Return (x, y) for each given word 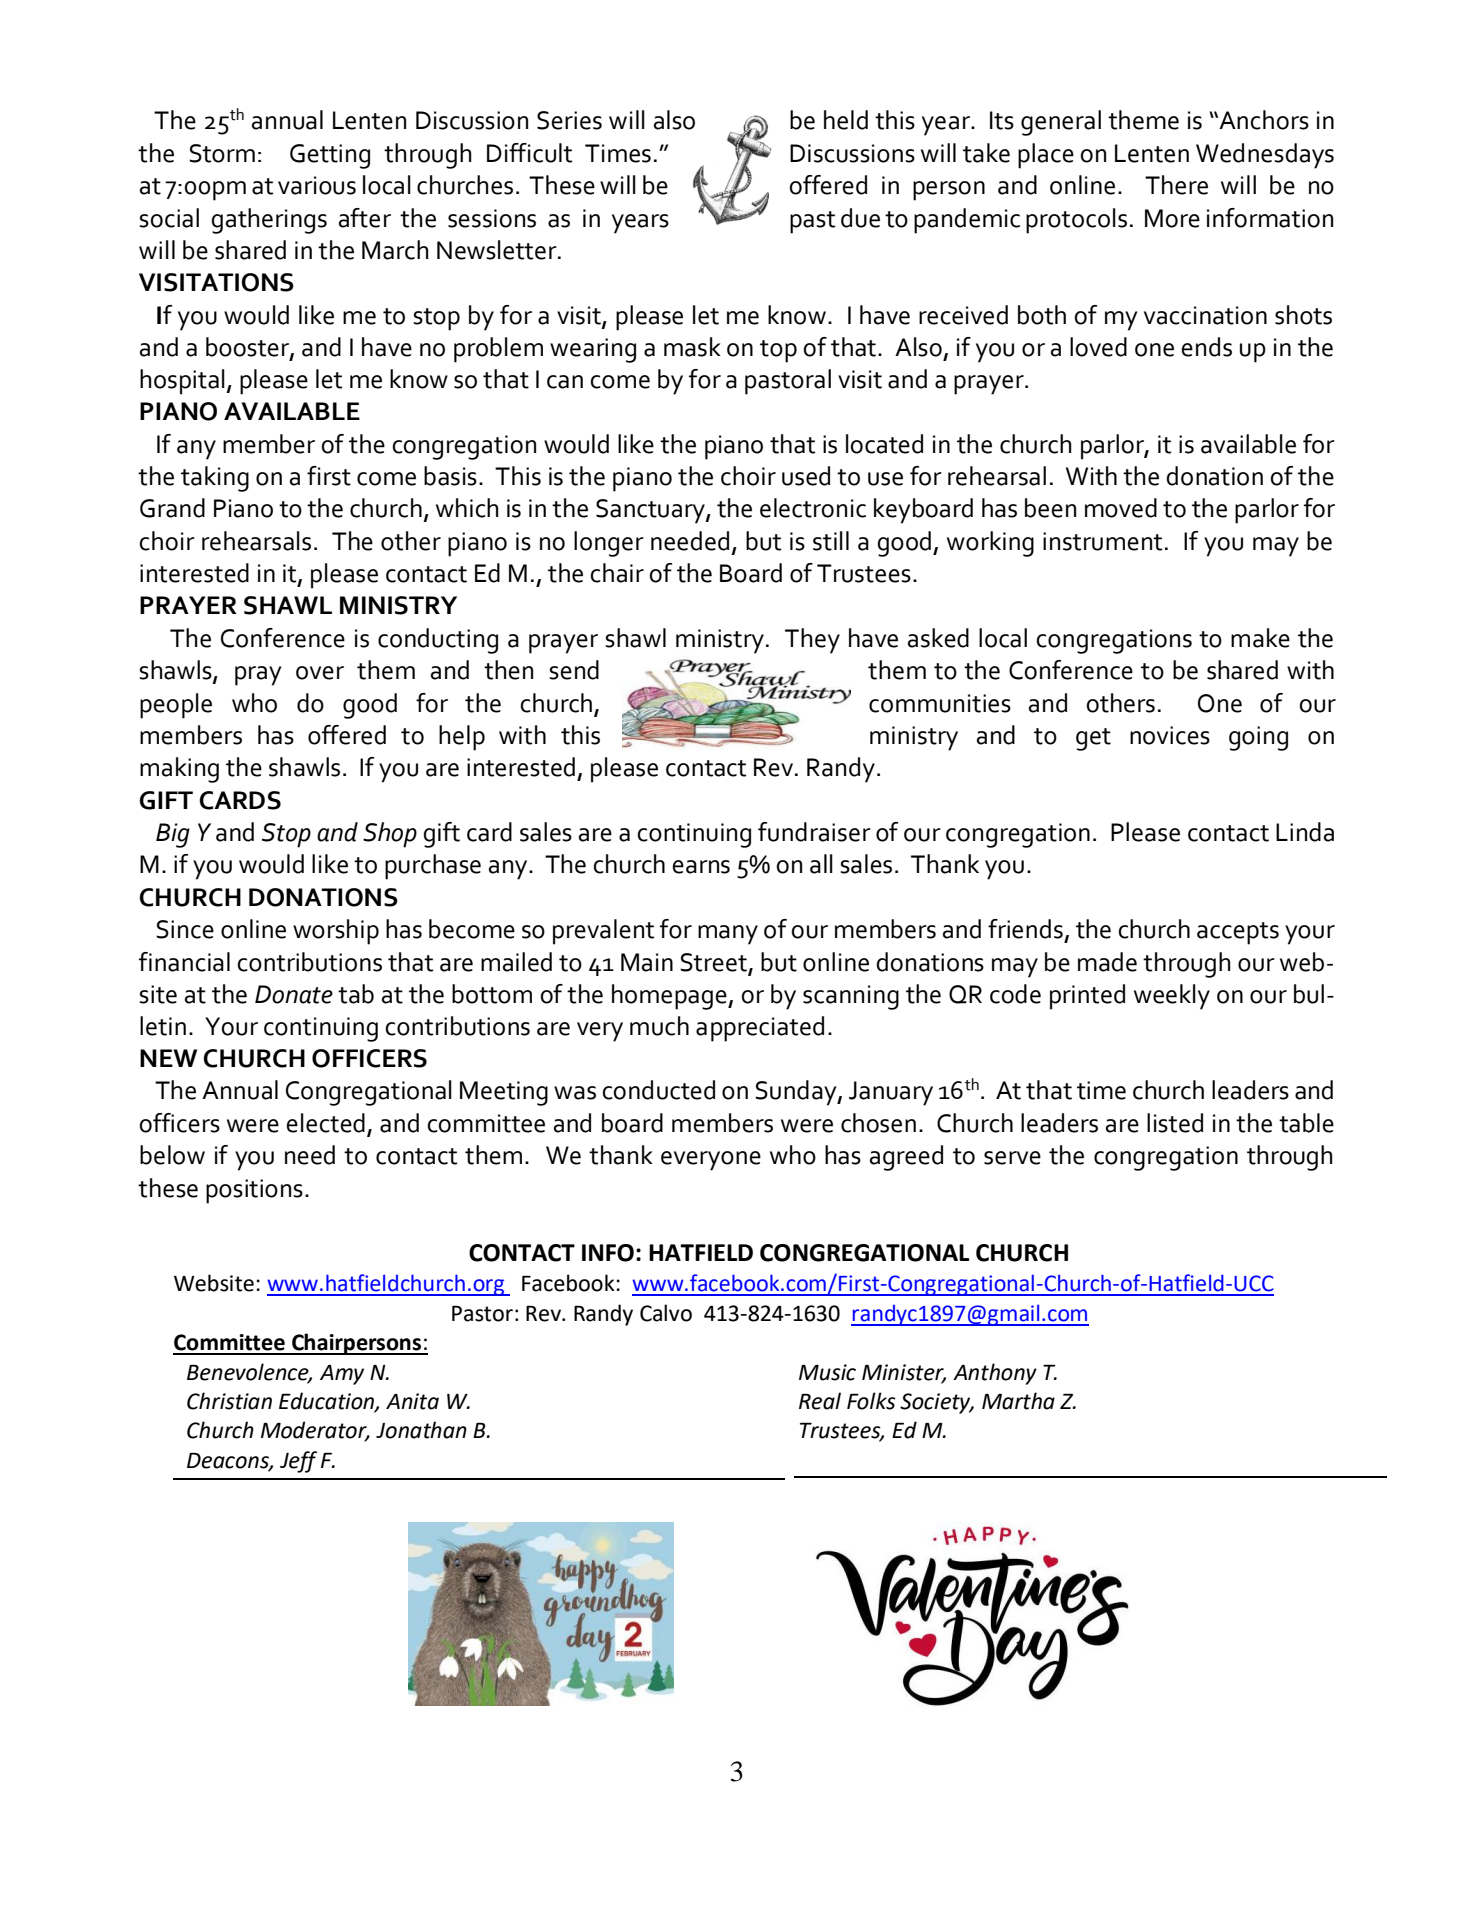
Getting (330, 156)
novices (1170, 735)
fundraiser (814, 832)
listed (1175, 1123)
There (1176, 185)
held (846, 120)
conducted (659, 1090)
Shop (390, 835)
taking (215, 479)
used (806, 476)
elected (325, 1123)
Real (820, 1401)
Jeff (298, 1462)
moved (1121, 508)
